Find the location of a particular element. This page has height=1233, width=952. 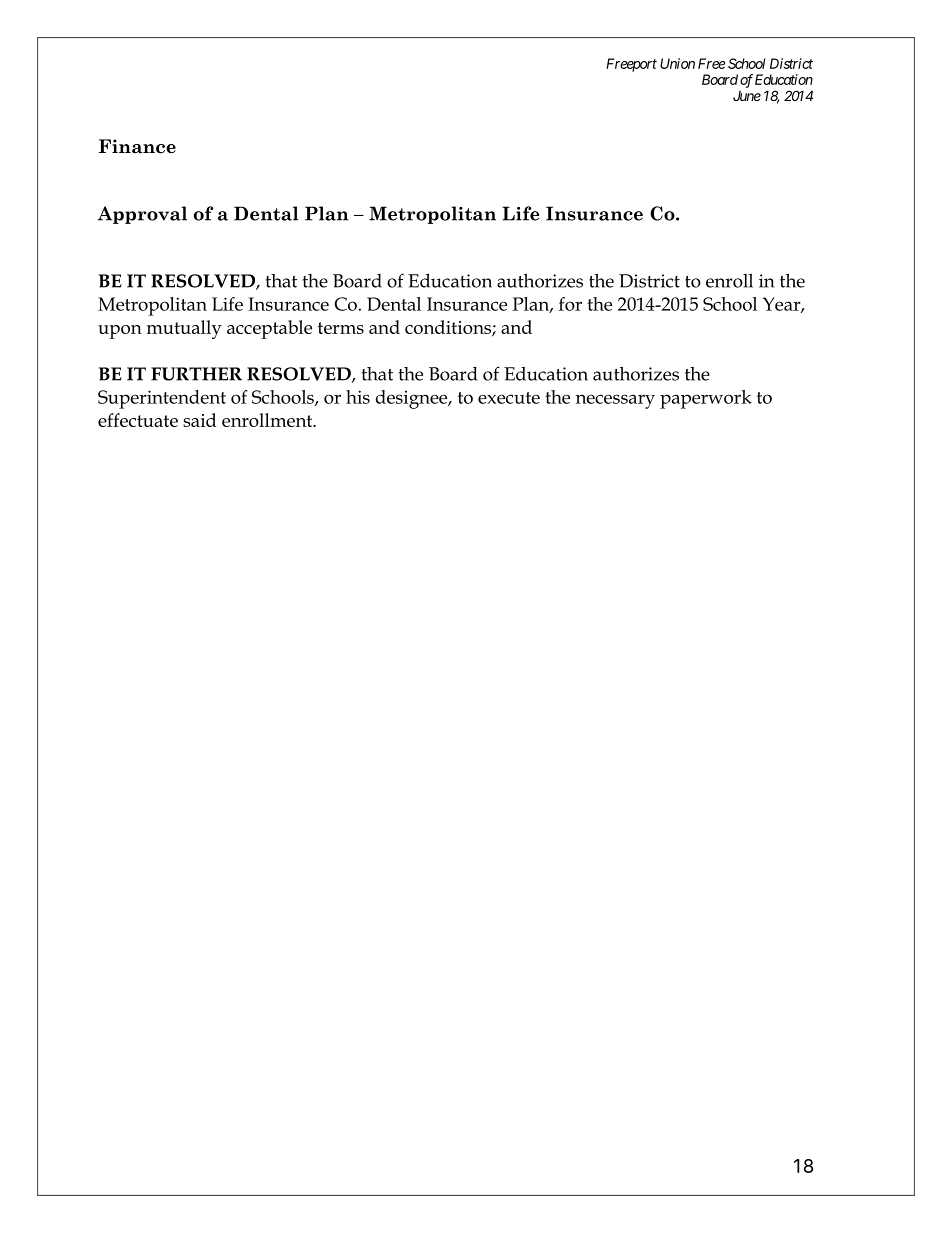

Union is located at coordinates (677, 63).
